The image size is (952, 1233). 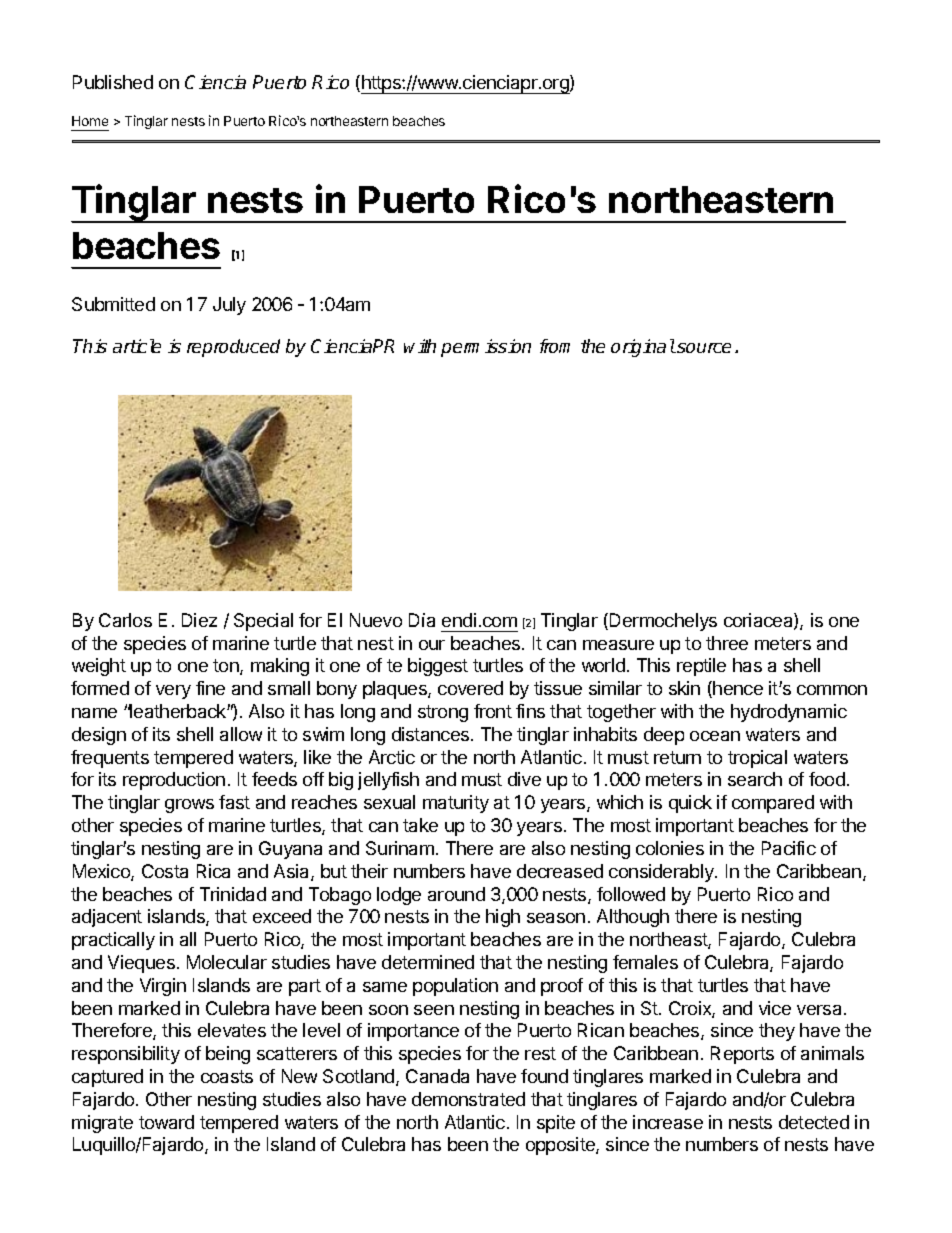 I want to click on Diez, so click(x=199, y=620).
